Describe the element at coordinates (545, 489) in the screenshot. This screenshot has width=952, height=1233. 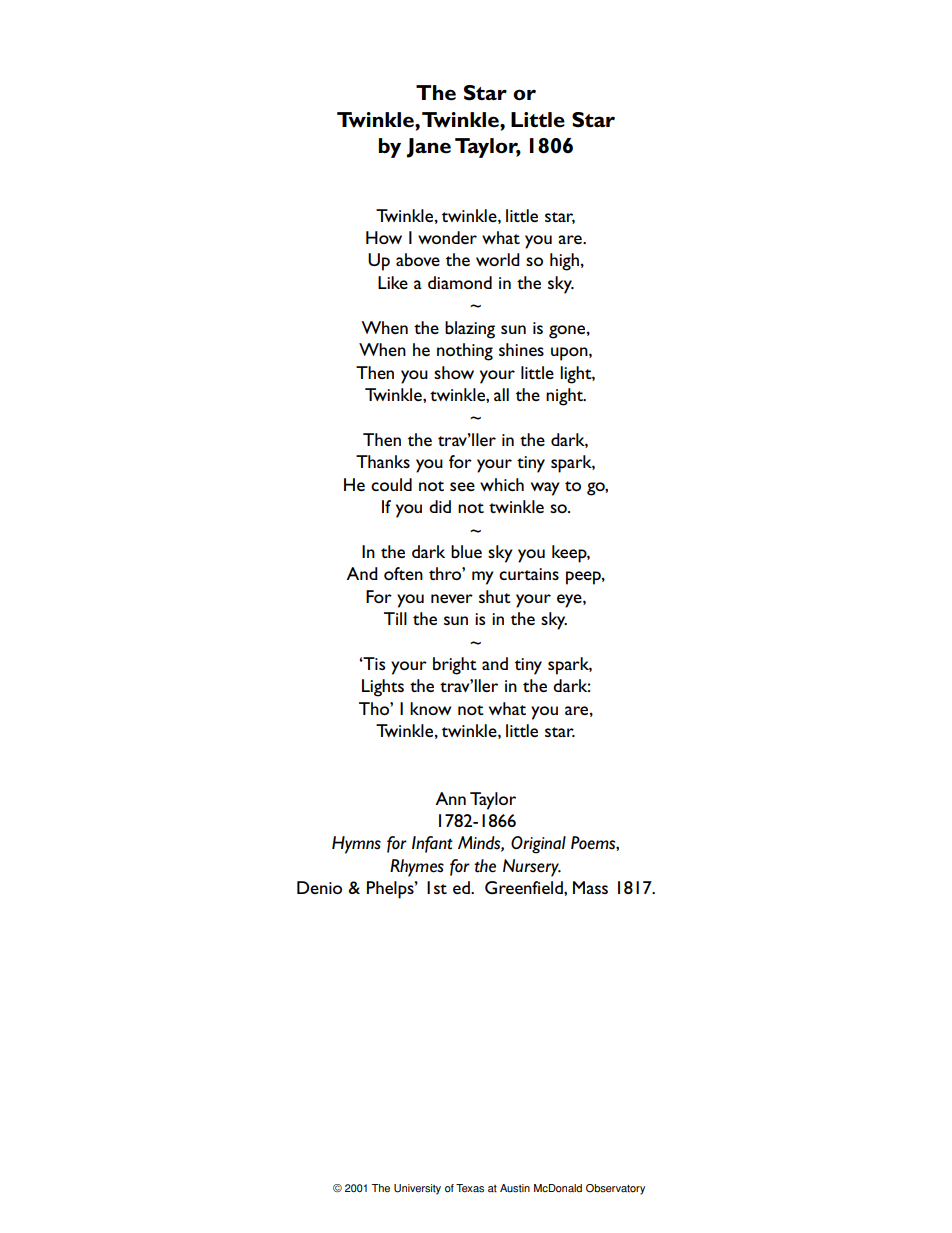
I see `way` at that location.
